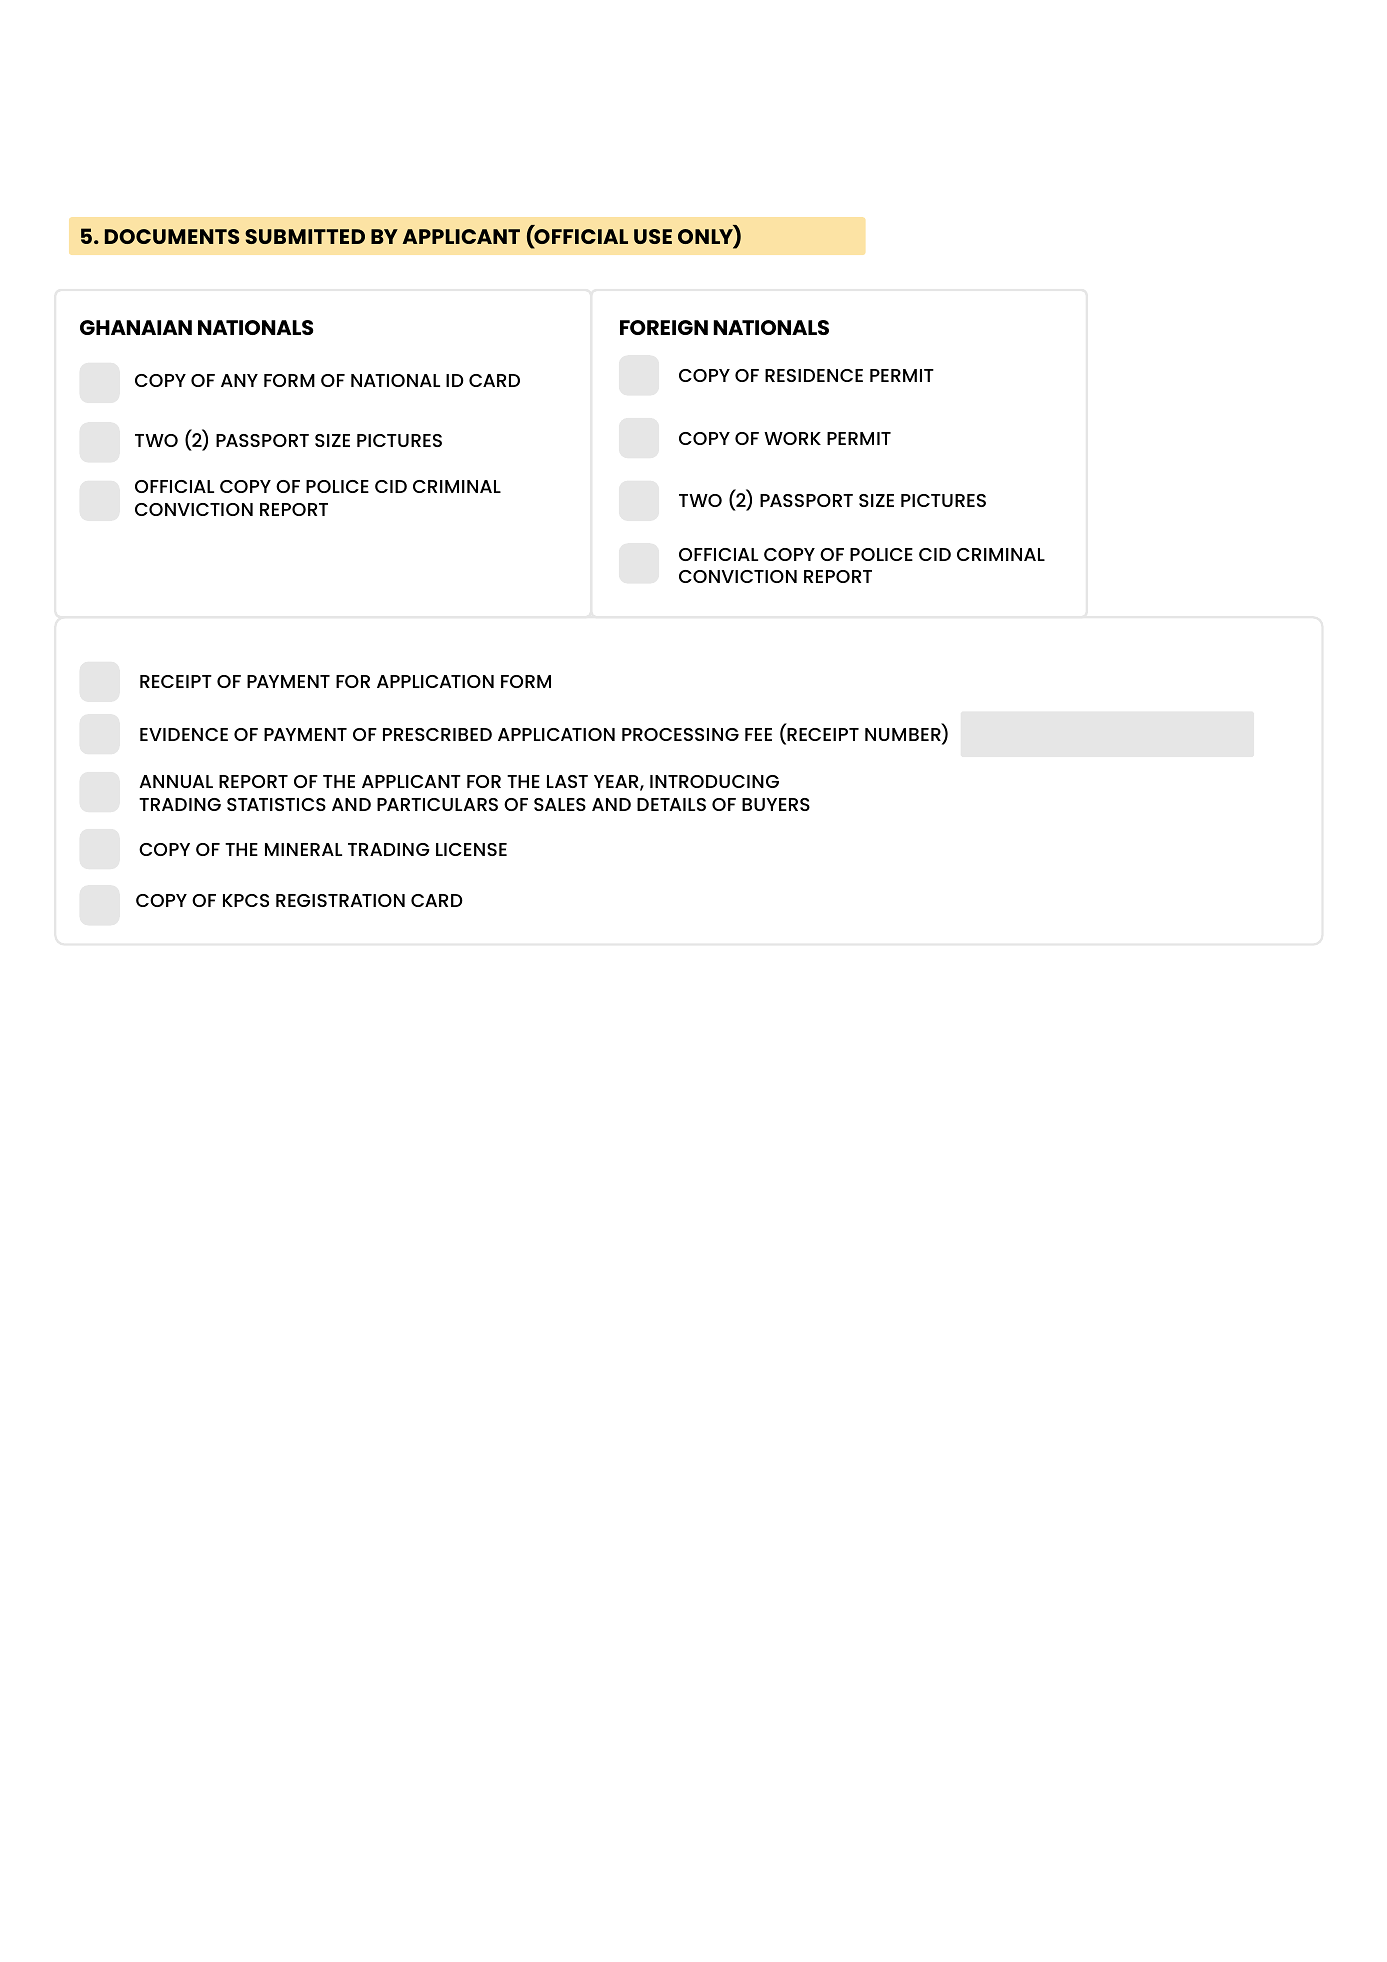  Describe the element at coordinates (567, 781) in the screenshot. I see `LAST` at that location.
